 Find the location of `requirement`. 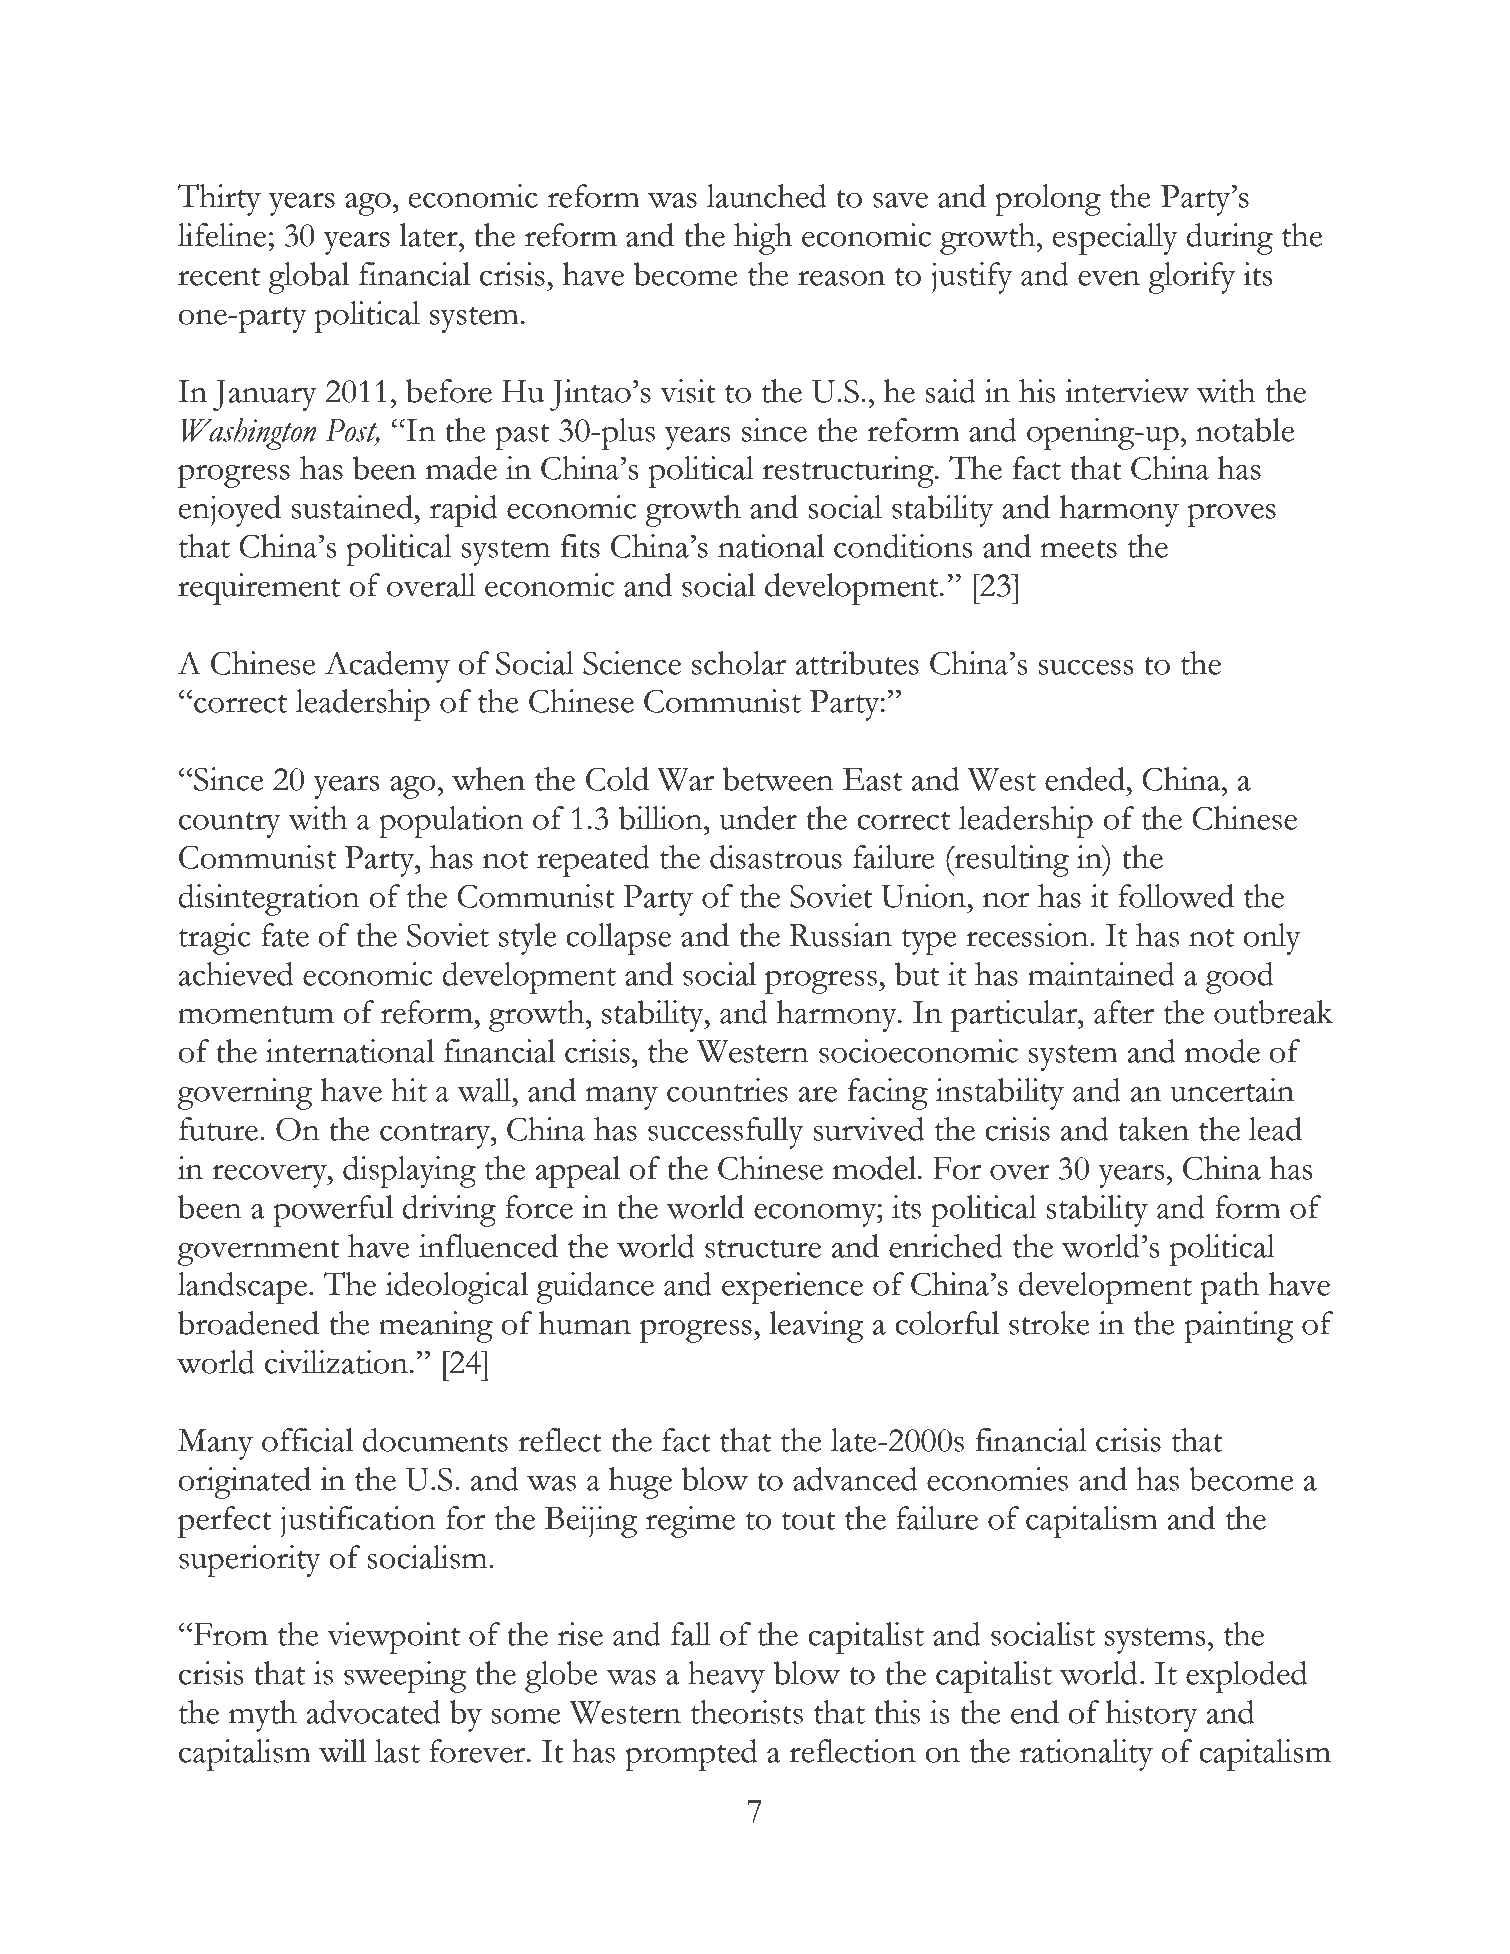

requirement is located at coordinates (259, 589).
